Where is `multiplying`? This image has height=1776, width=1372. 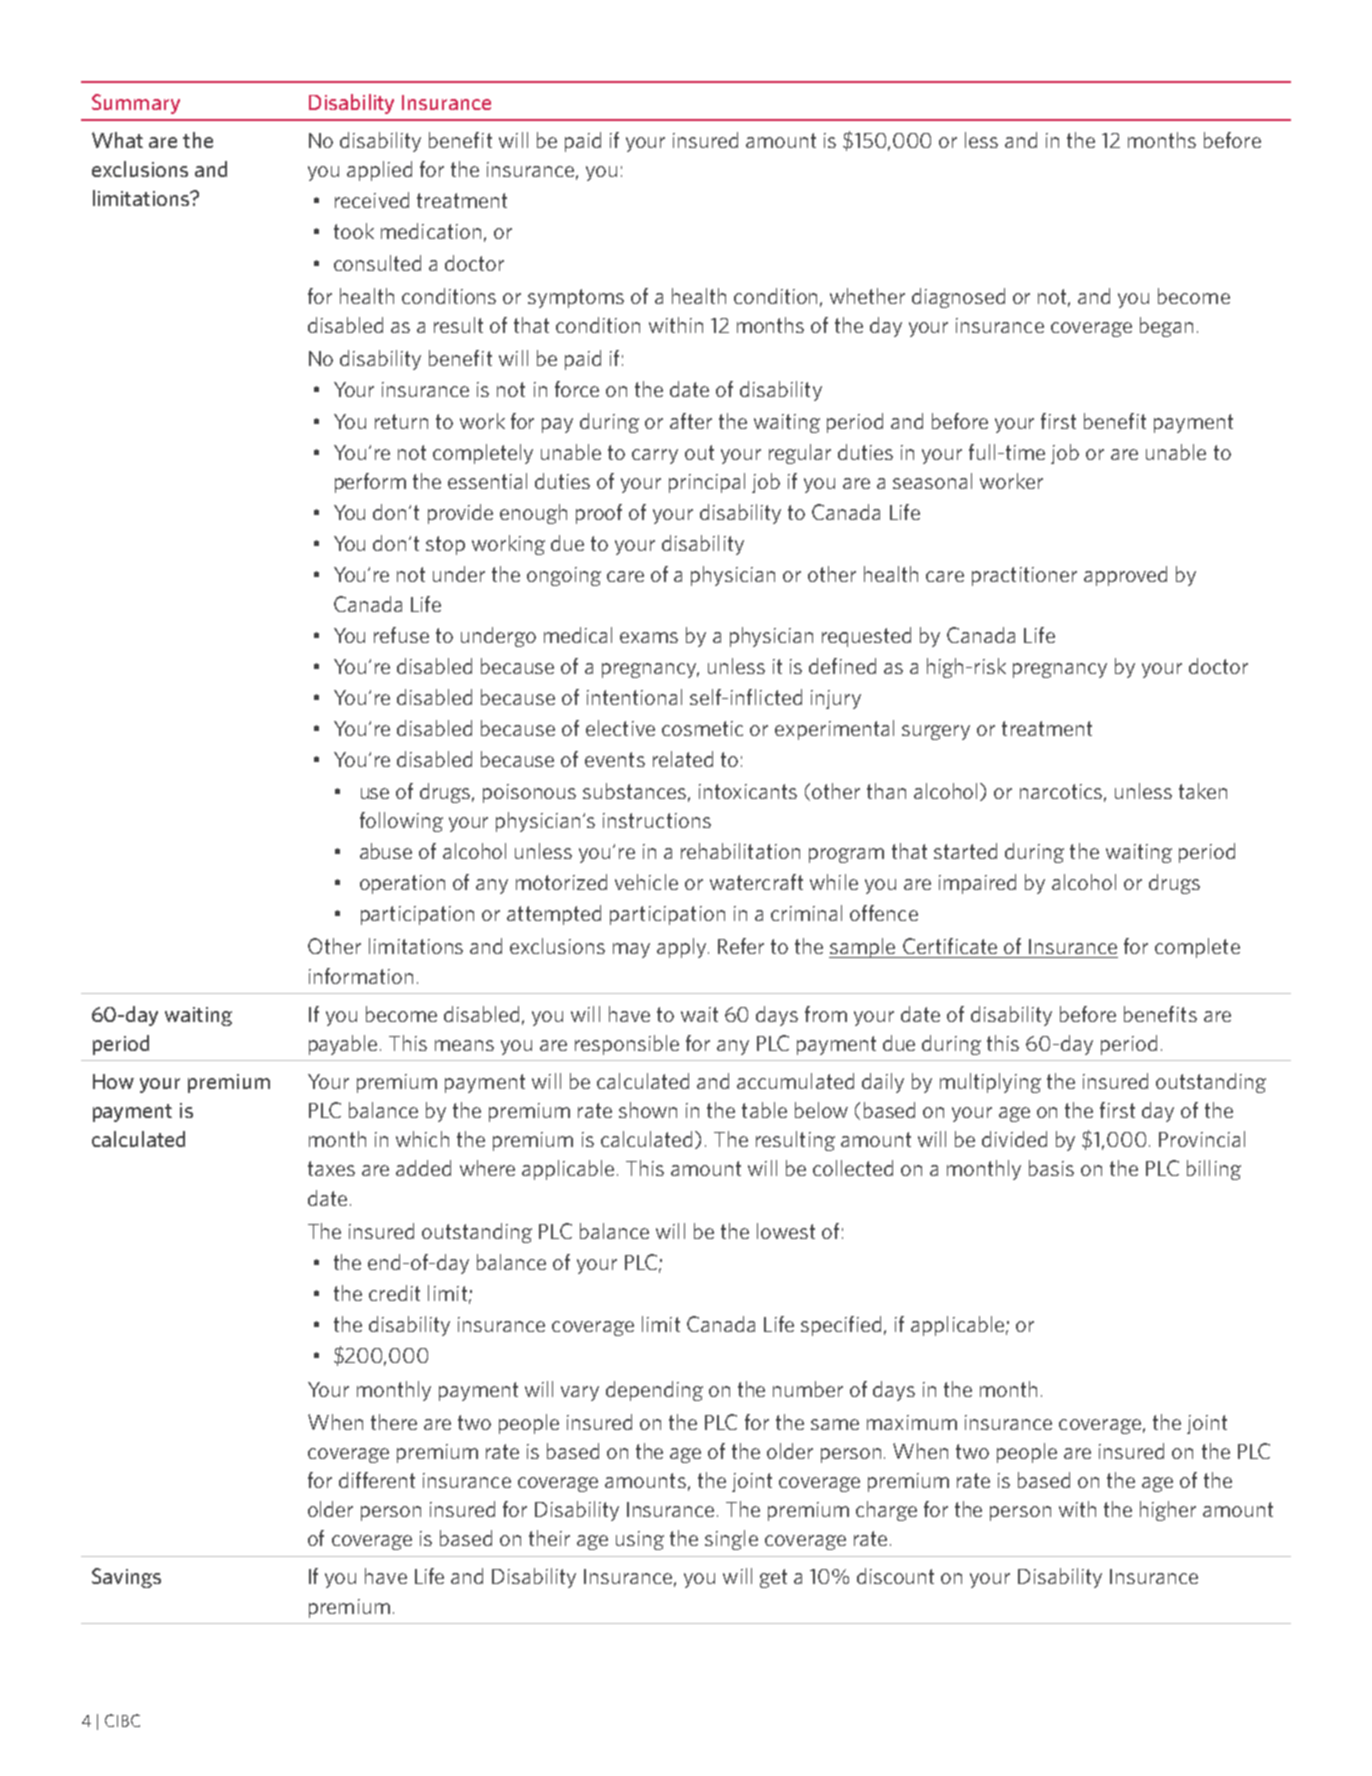
multiplying is located at coordinates (990, 1083).
